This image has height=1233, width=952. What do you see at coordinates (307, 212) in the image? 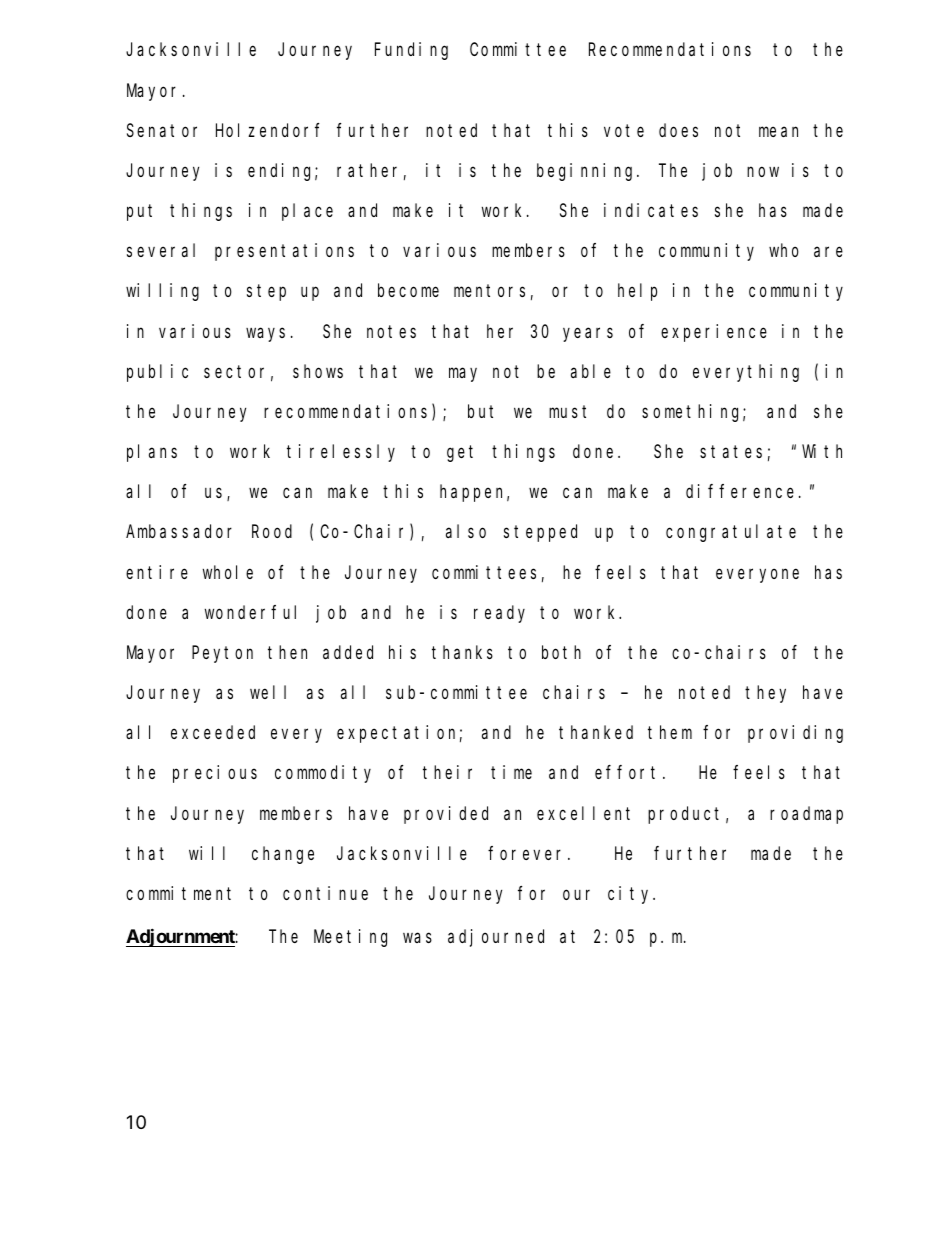
I see `place` at bounding box center [307, 212].
